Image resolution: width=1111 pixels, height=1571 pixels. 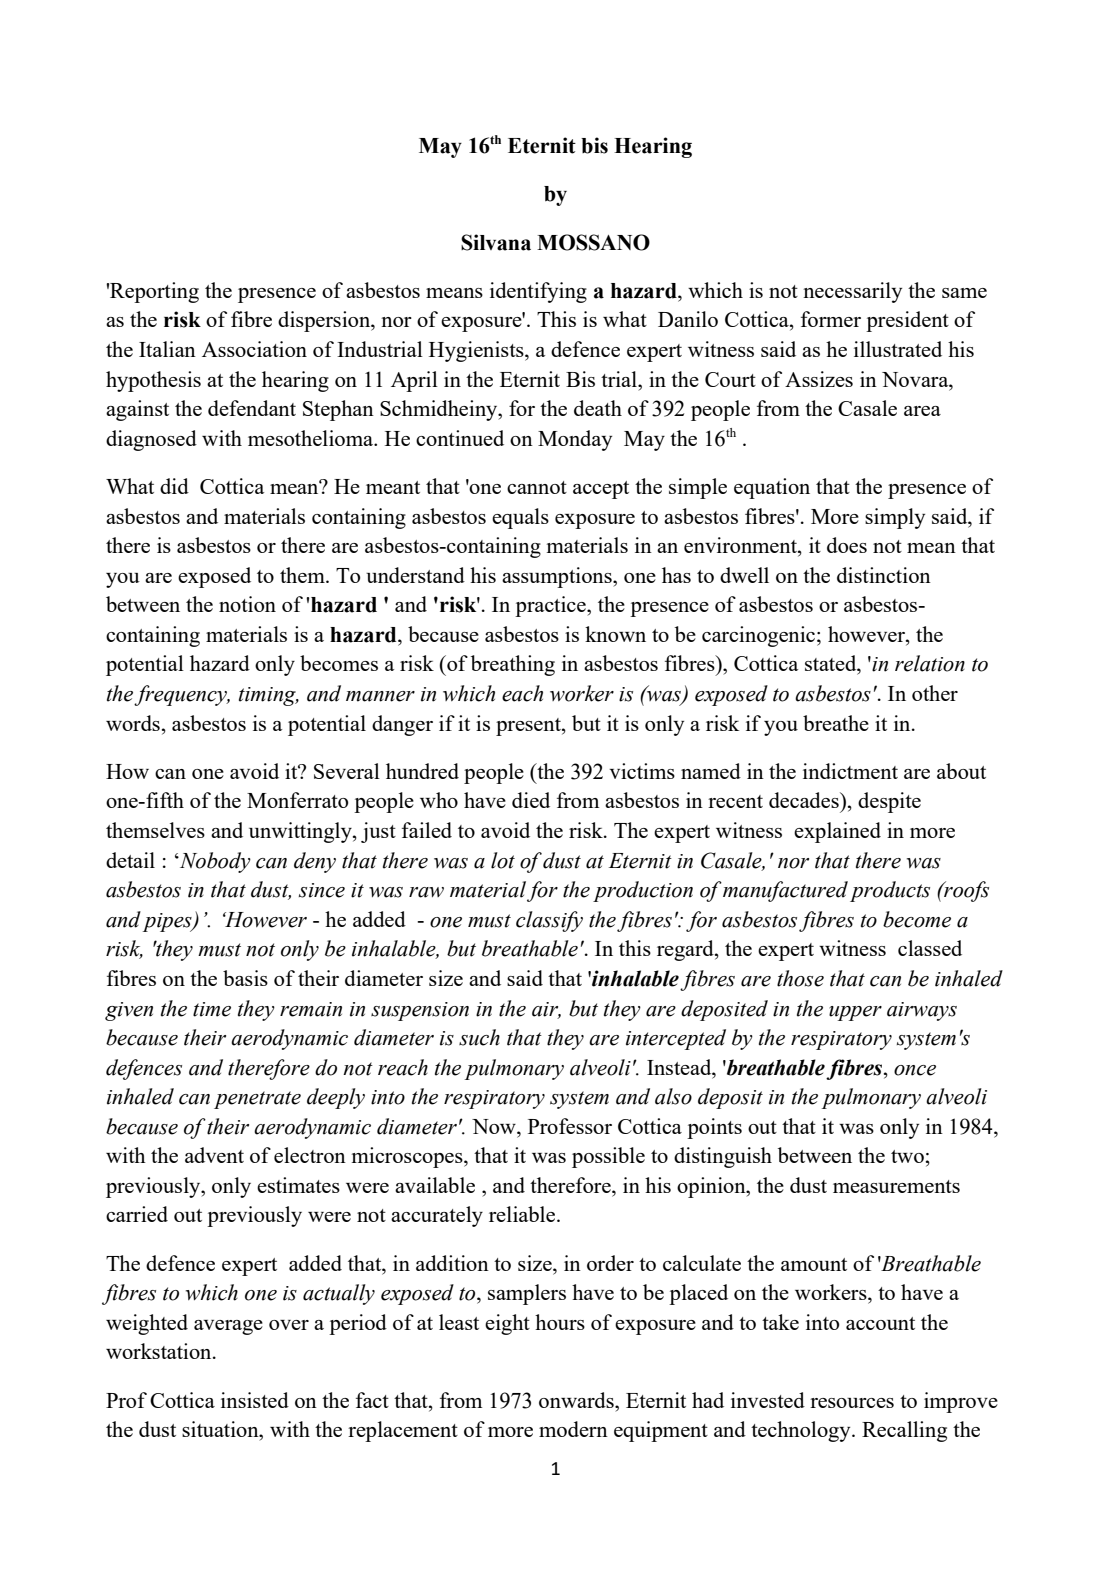 What do you see at coordinates (884, 575) in the screenshot?
I see `distinction` at bounding box center [884, 575].
